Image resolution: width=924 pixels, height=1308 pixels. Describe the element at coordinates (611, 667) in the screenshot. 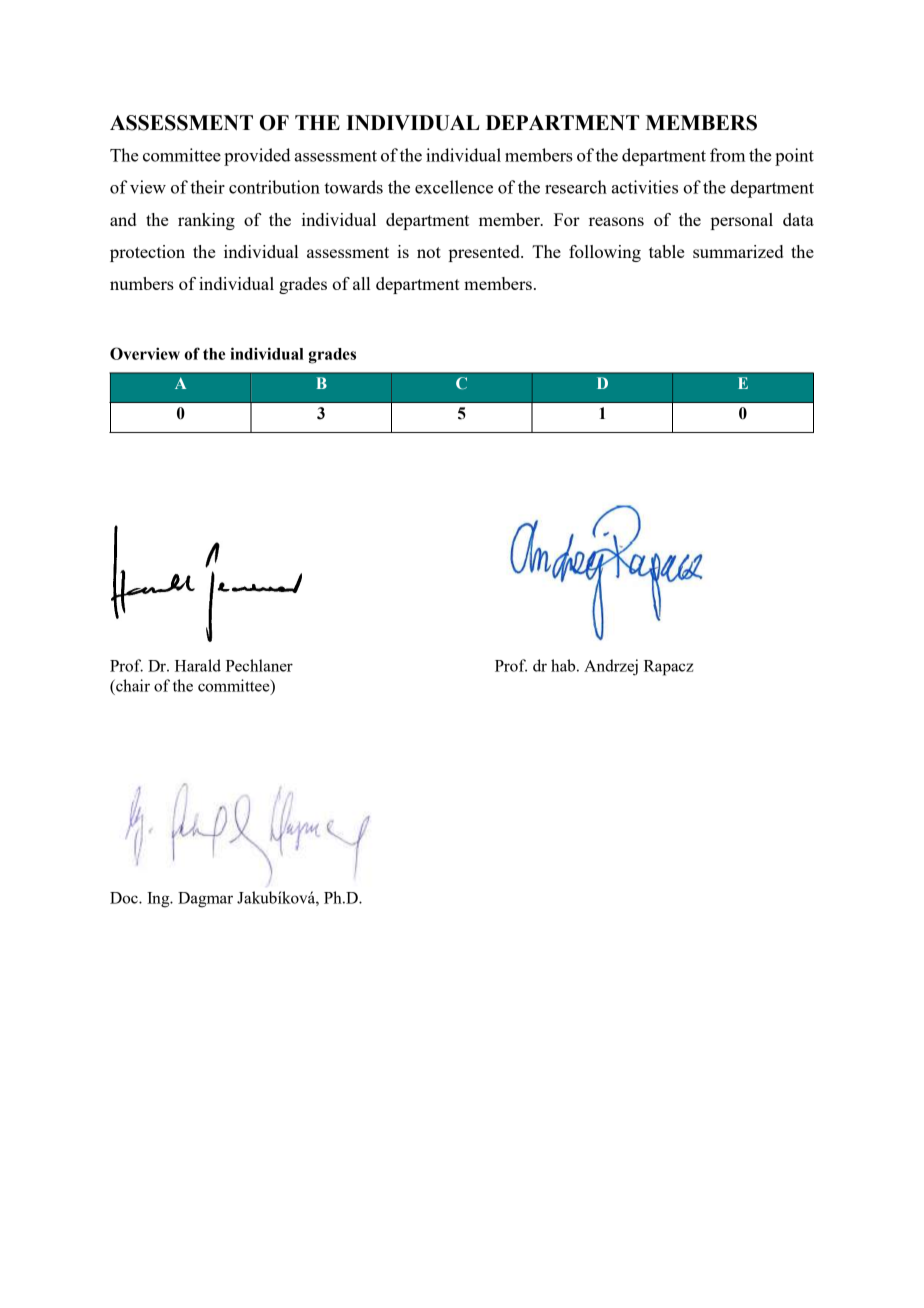

I see `Andrzej` at that location.
